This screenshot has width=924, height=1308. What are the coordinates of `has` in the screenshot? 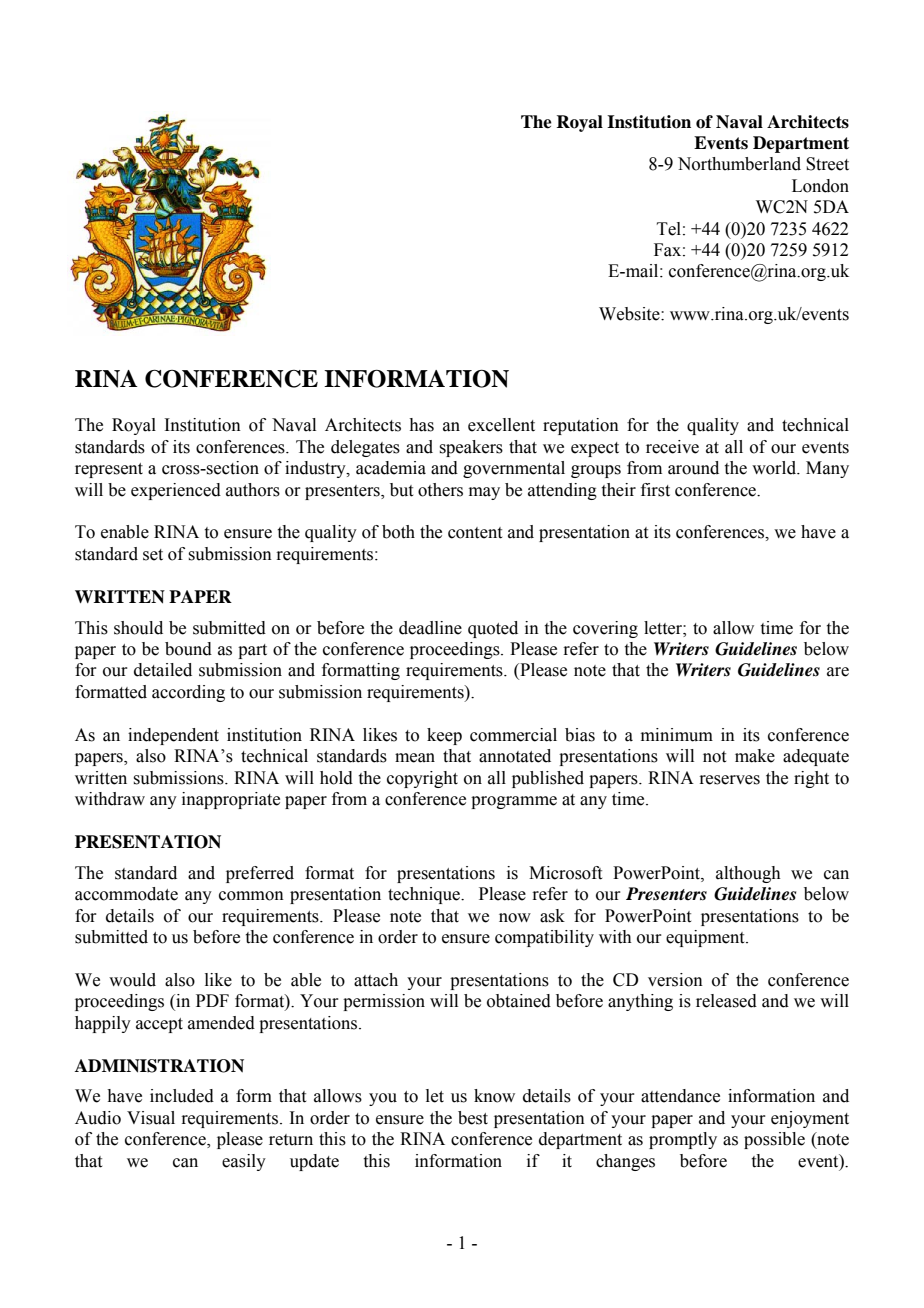 It's located at (421, 425).
